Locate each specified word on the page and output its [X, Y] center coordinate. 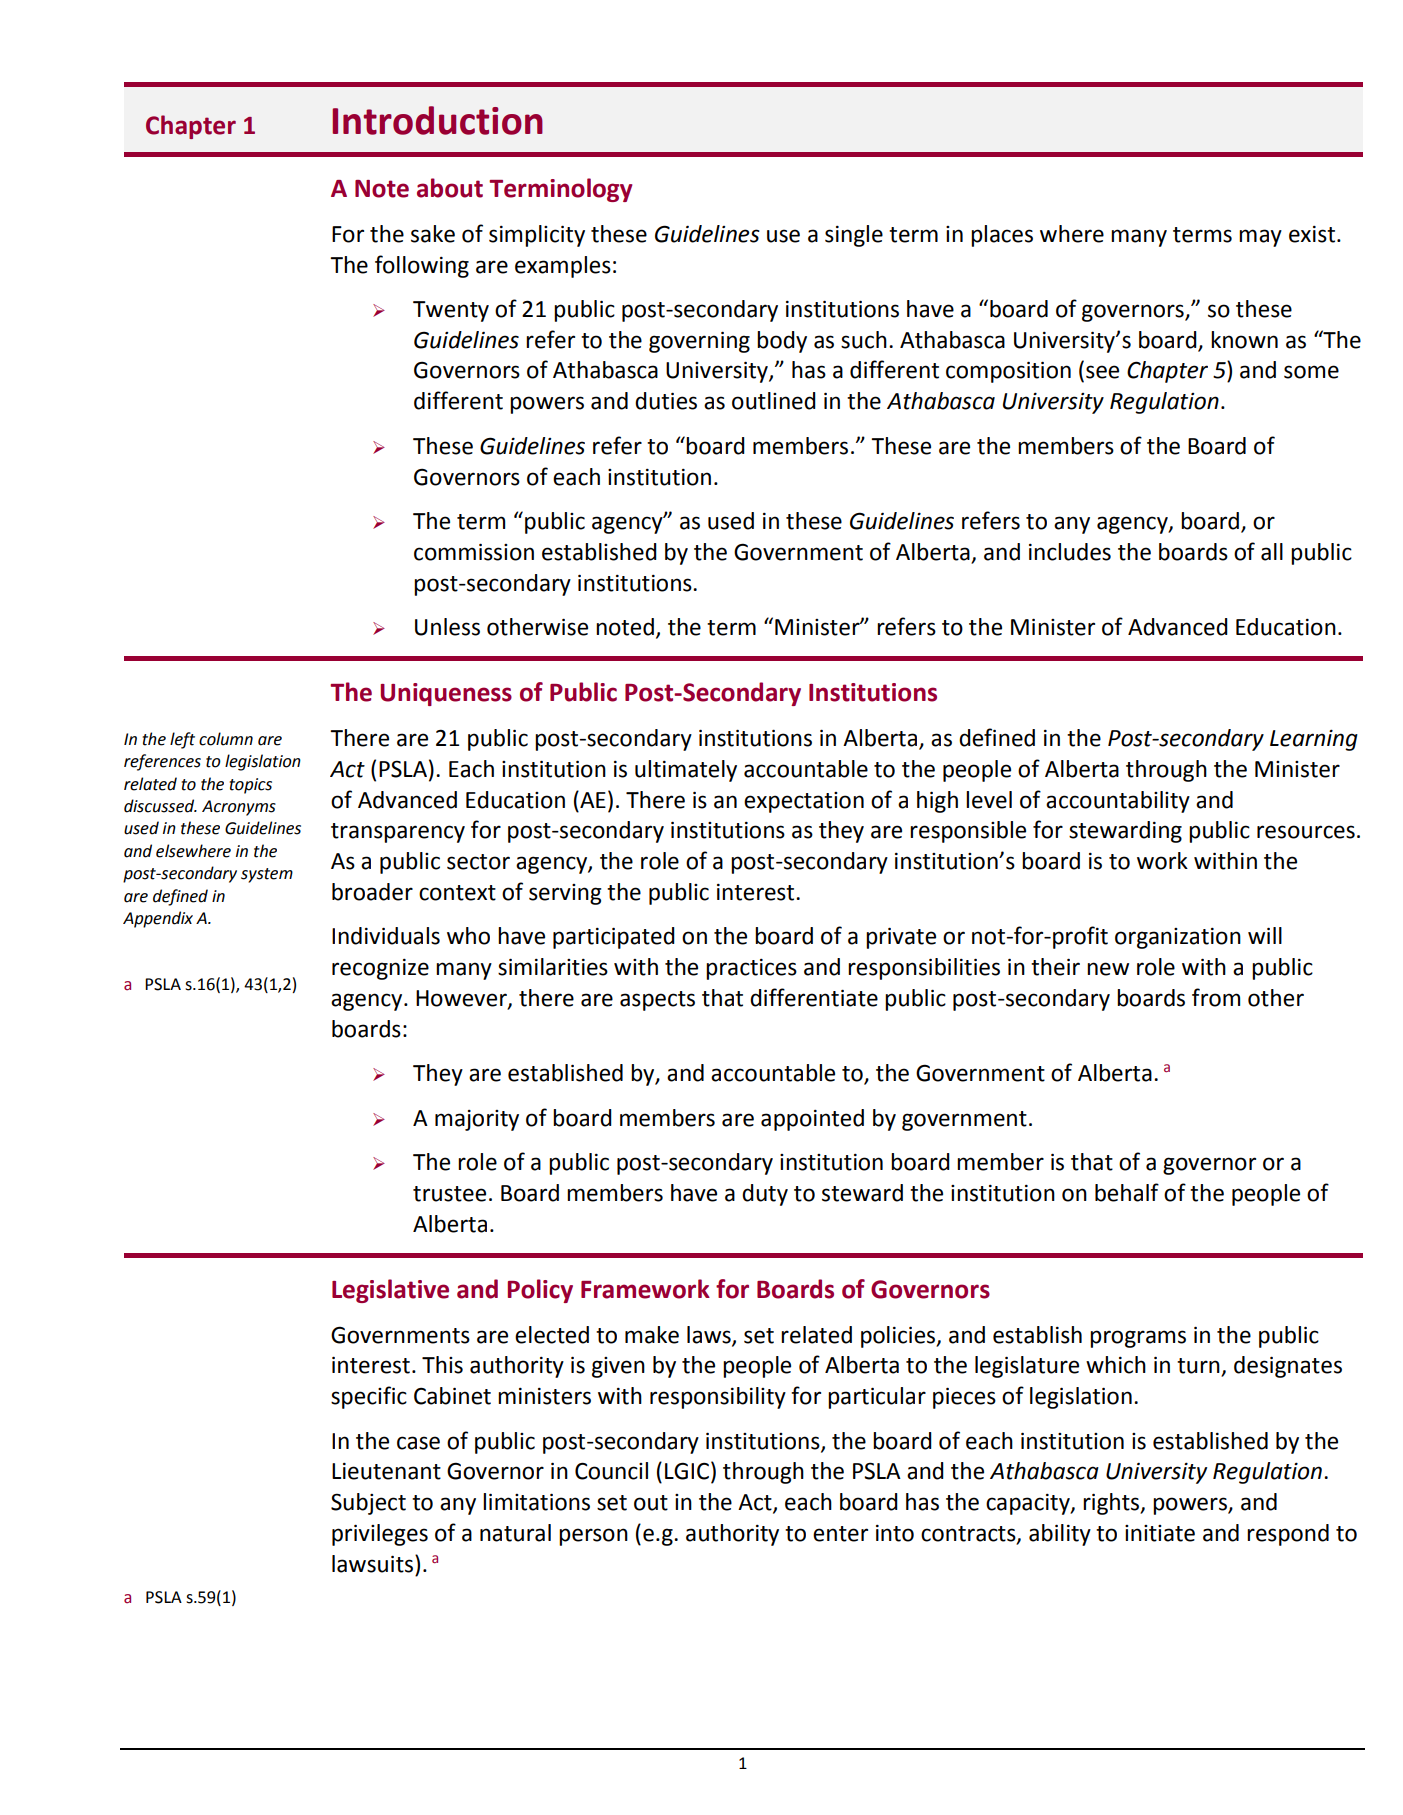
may [1260, 238]
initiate [1160, 1533]
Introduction [437, 120]
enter [840, 1534]
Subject [368, 1504]
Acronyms [239, 808]
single [854, 236]
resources [1306, 832]
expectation [804, 802]
